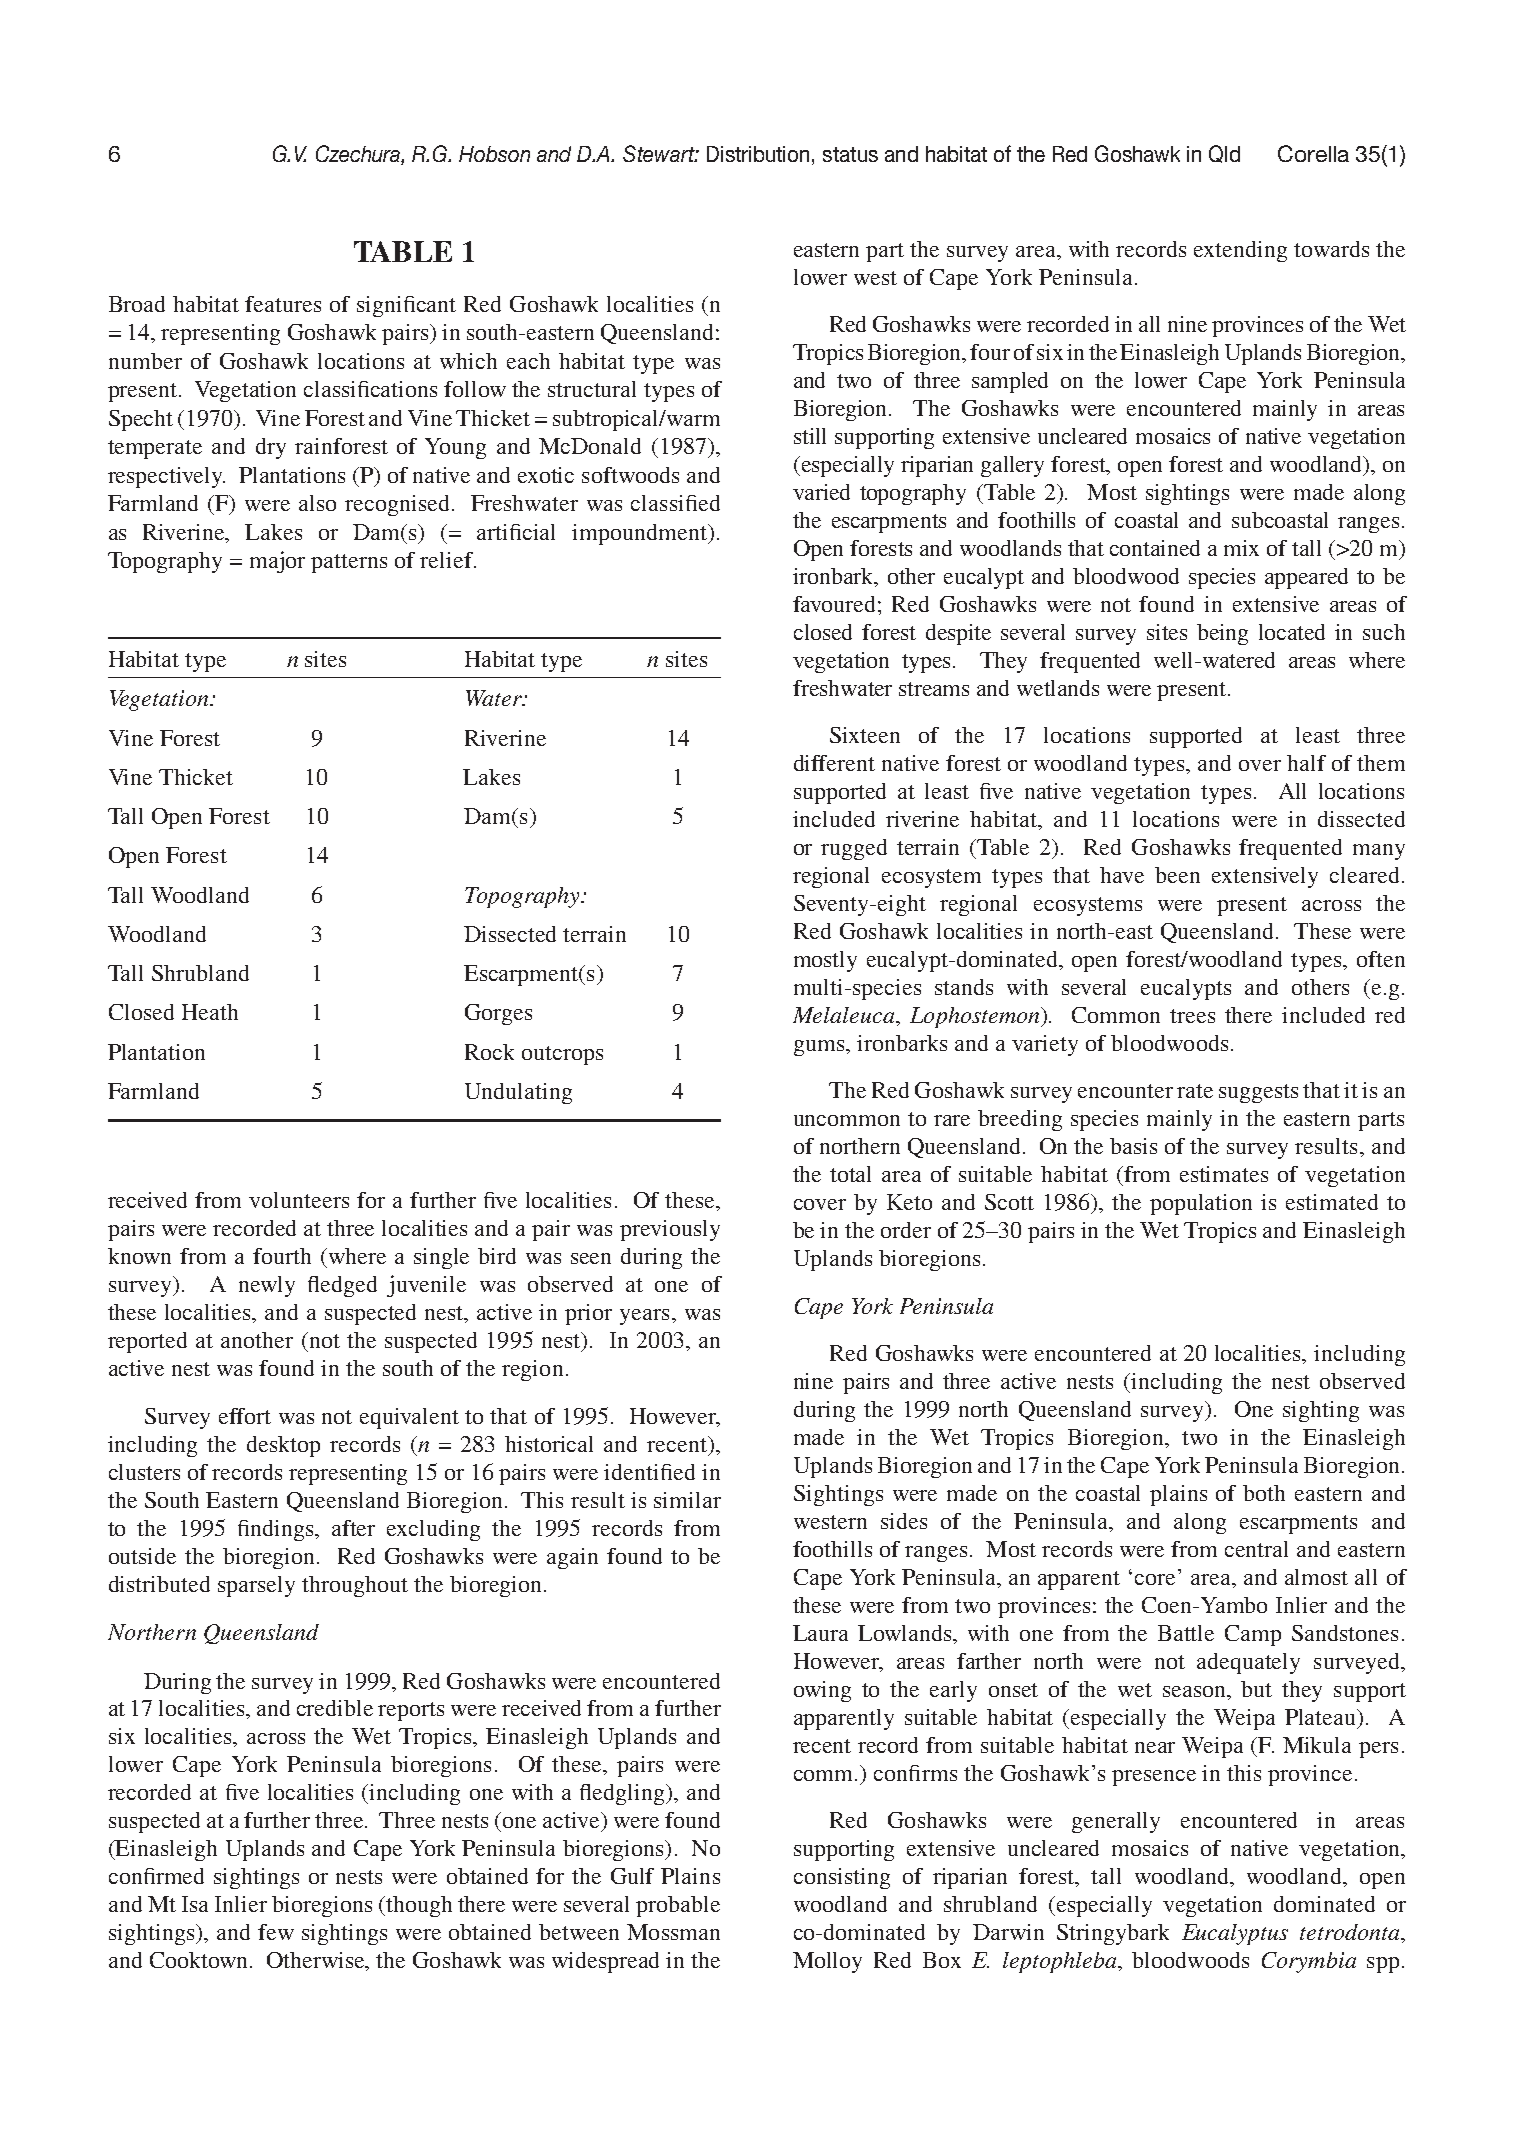 This image has width=1514, height=2141. What do you see at coordinates (1201, 1204) in the image?
I see `population` at bounding box center [1201, 1204].
